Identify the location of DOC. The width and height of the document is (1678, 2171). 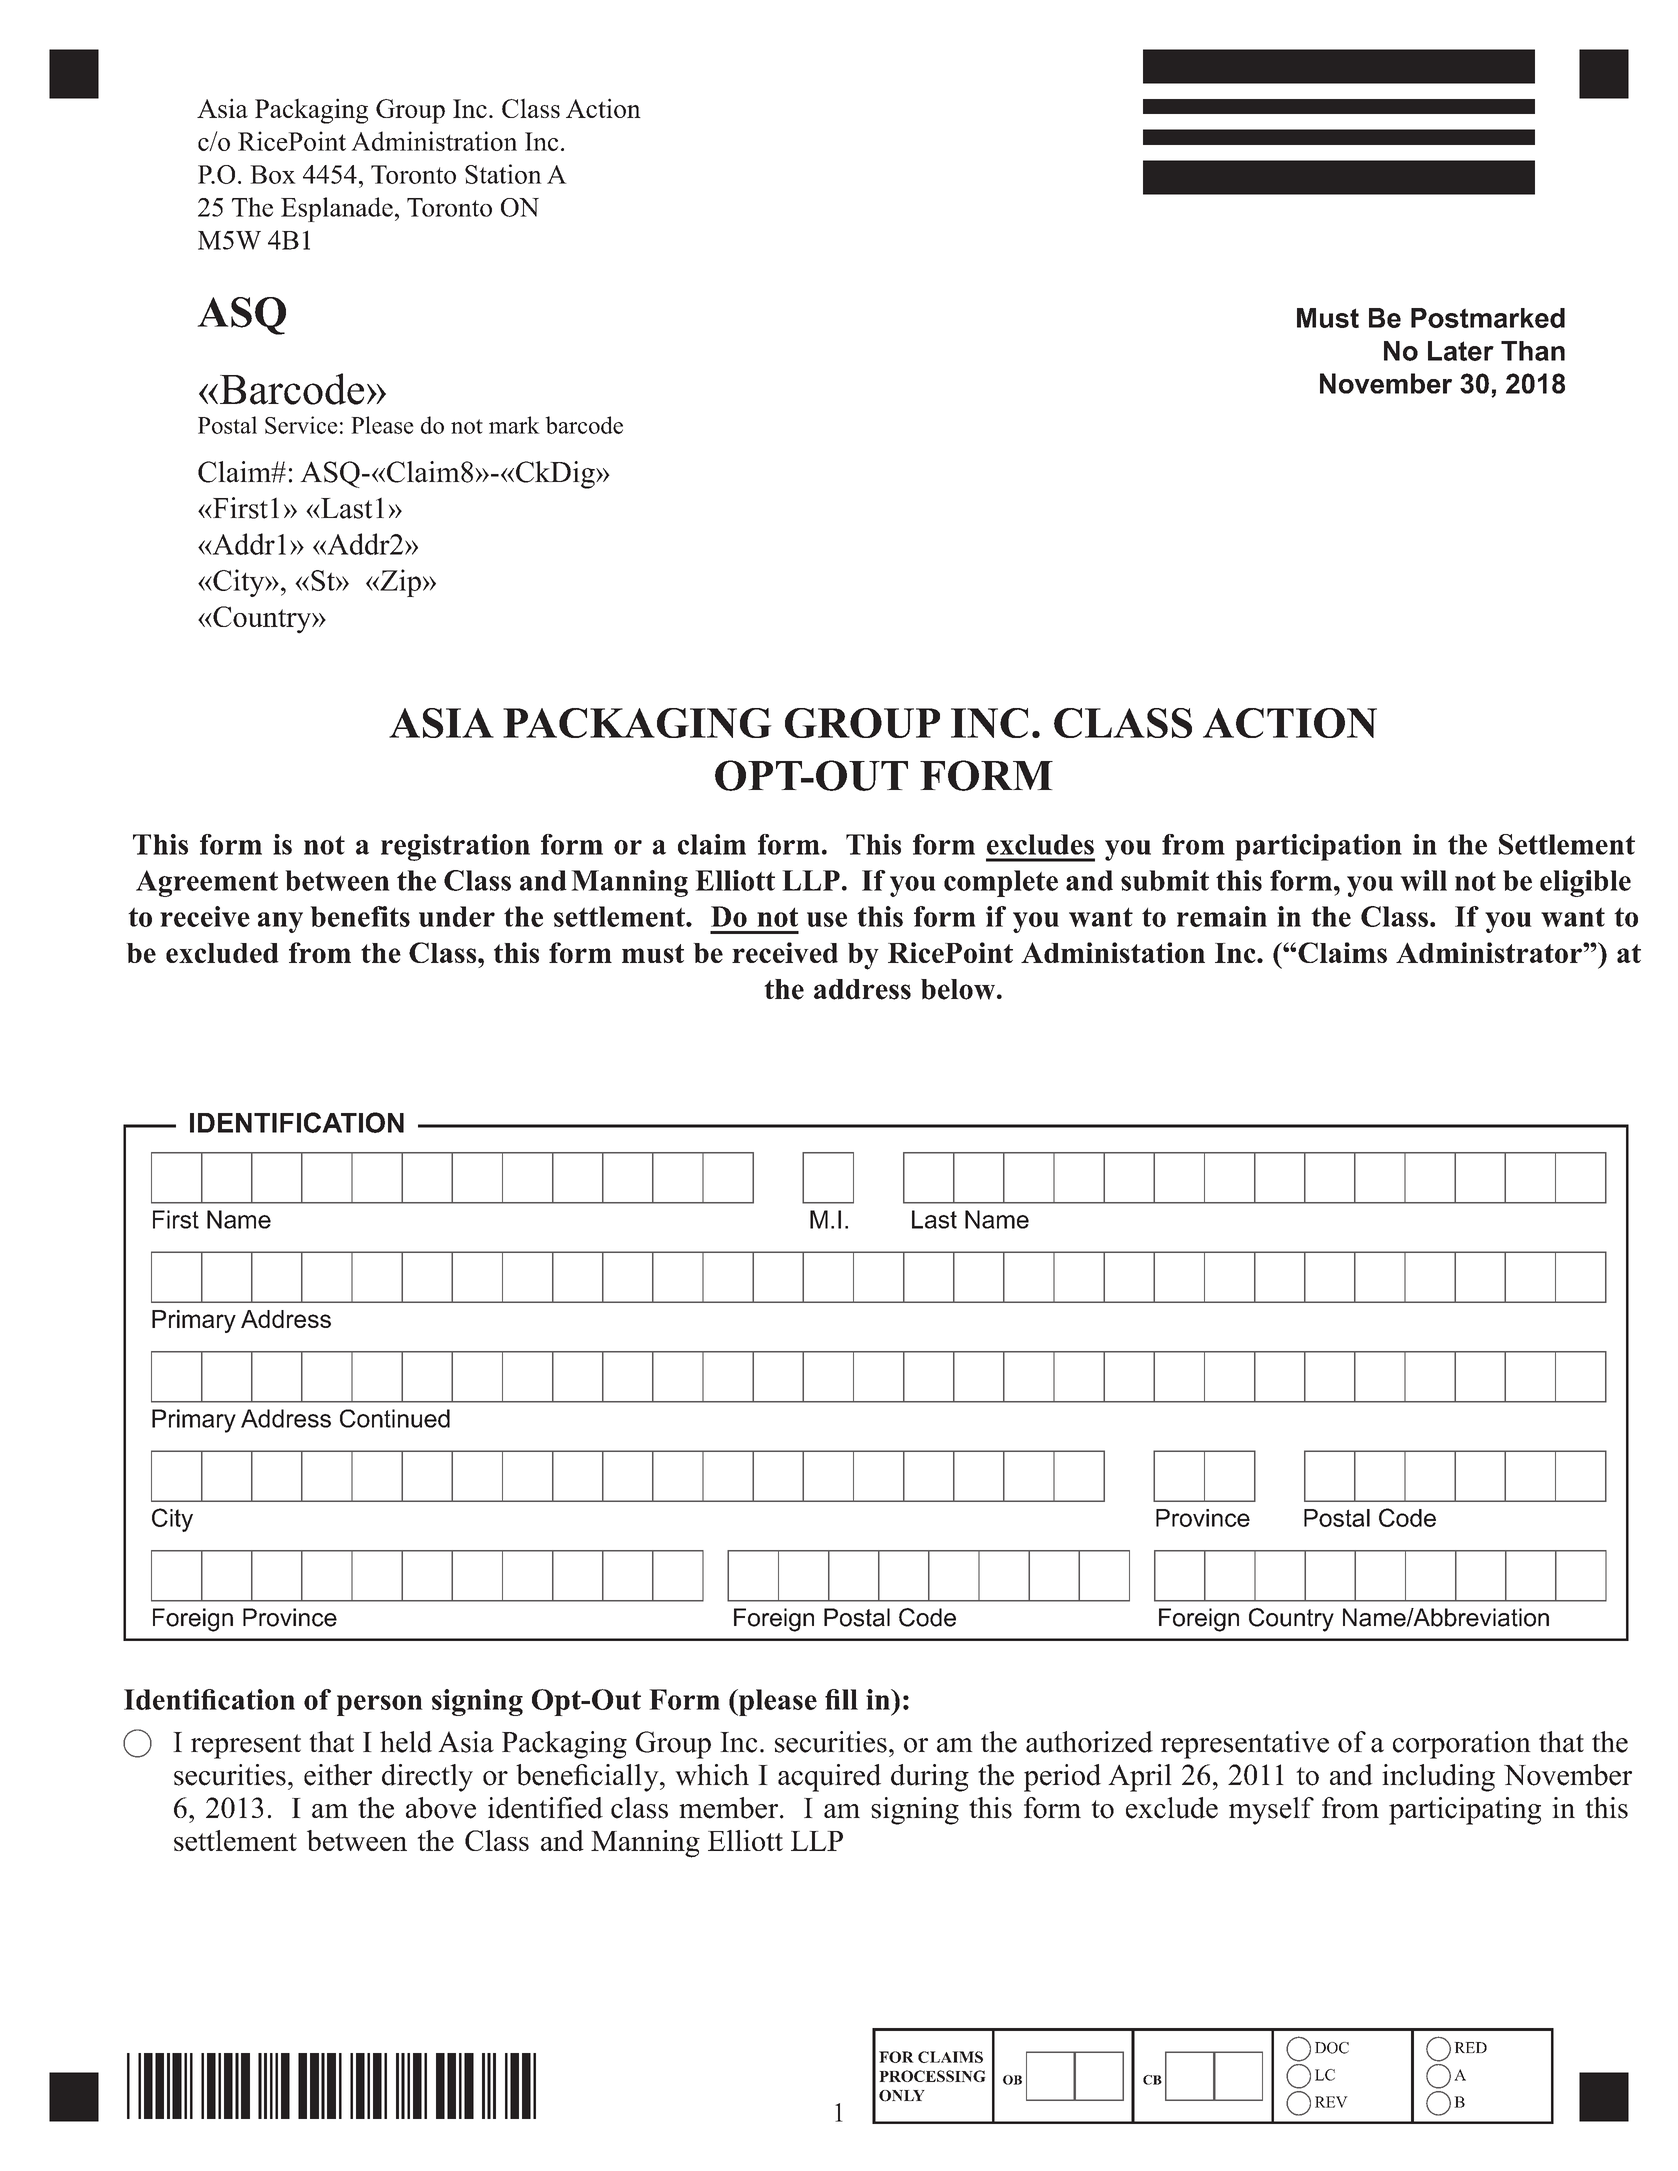
(1332, 2048).
